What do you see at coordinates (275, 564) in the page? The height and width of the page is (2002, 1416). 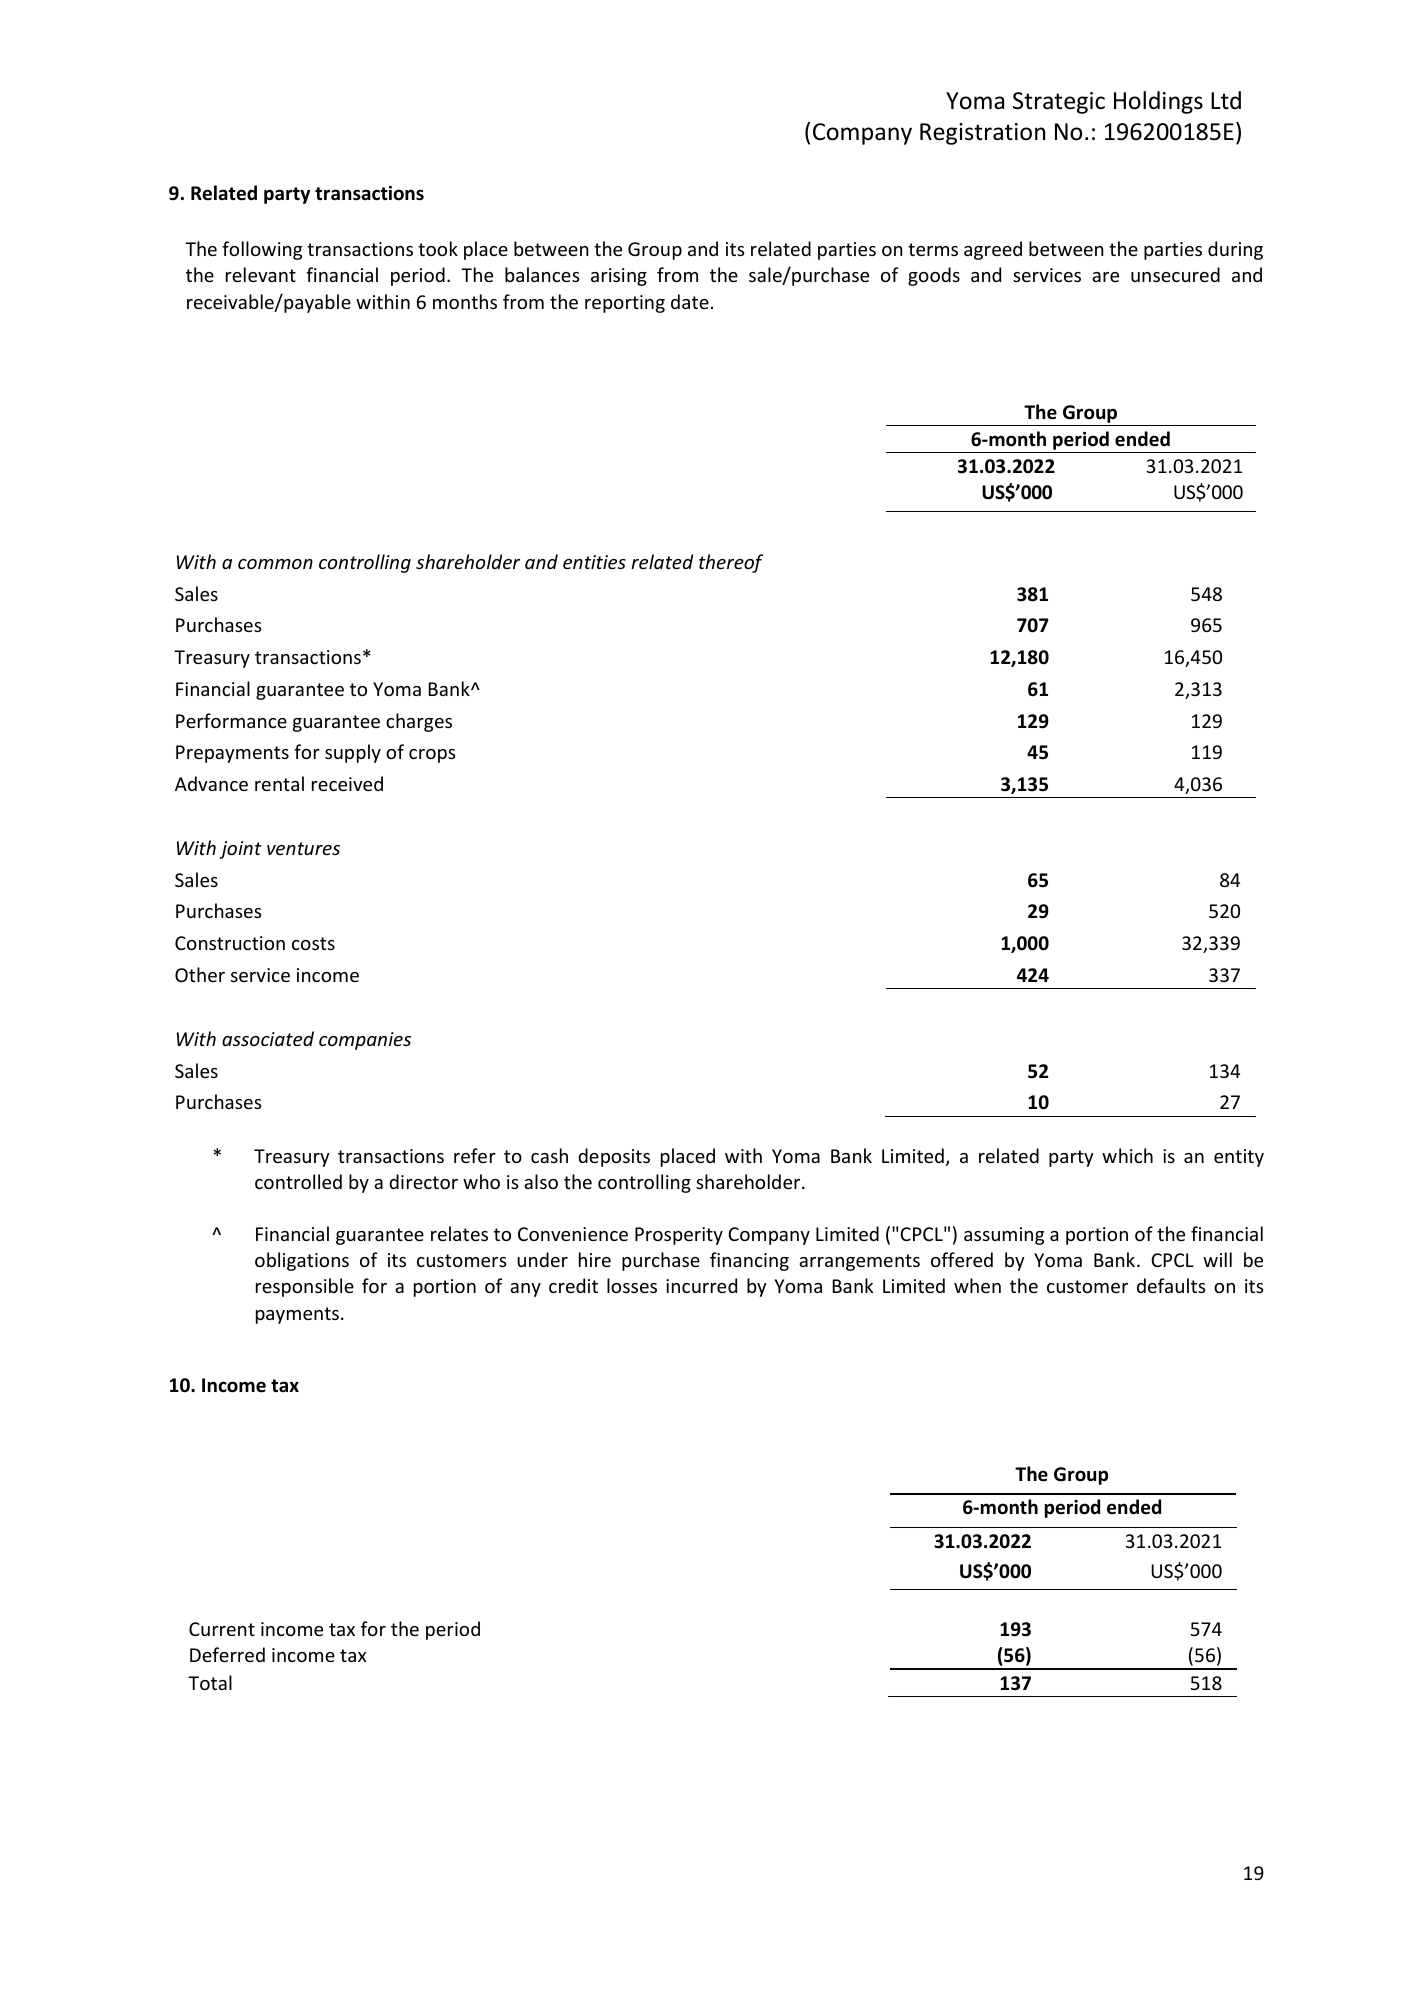 I see `common` at bounding box center [275, 564].
